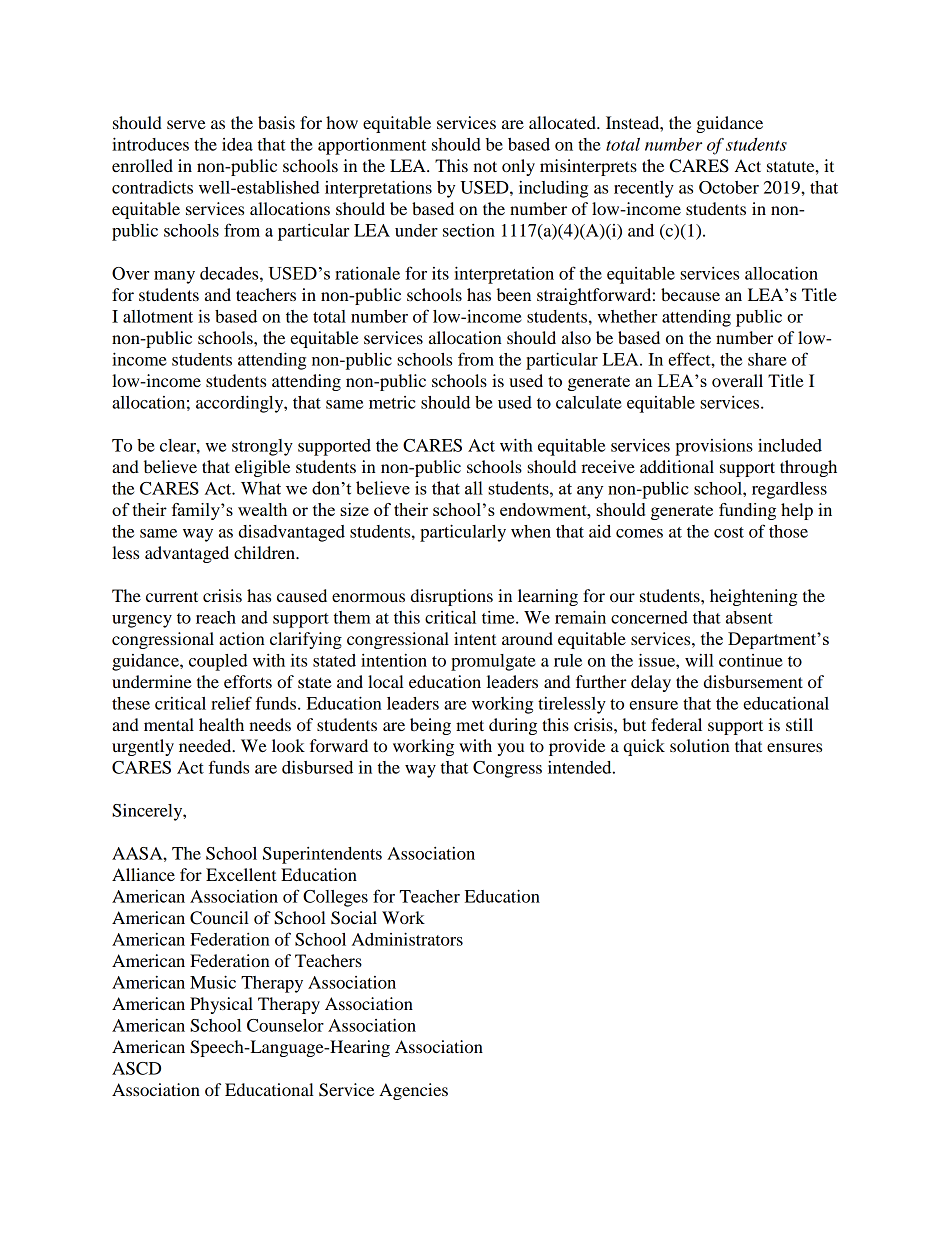  Describe the element at coordinates (221, 1005) in the screenshot. I see `Physical` at that location.
